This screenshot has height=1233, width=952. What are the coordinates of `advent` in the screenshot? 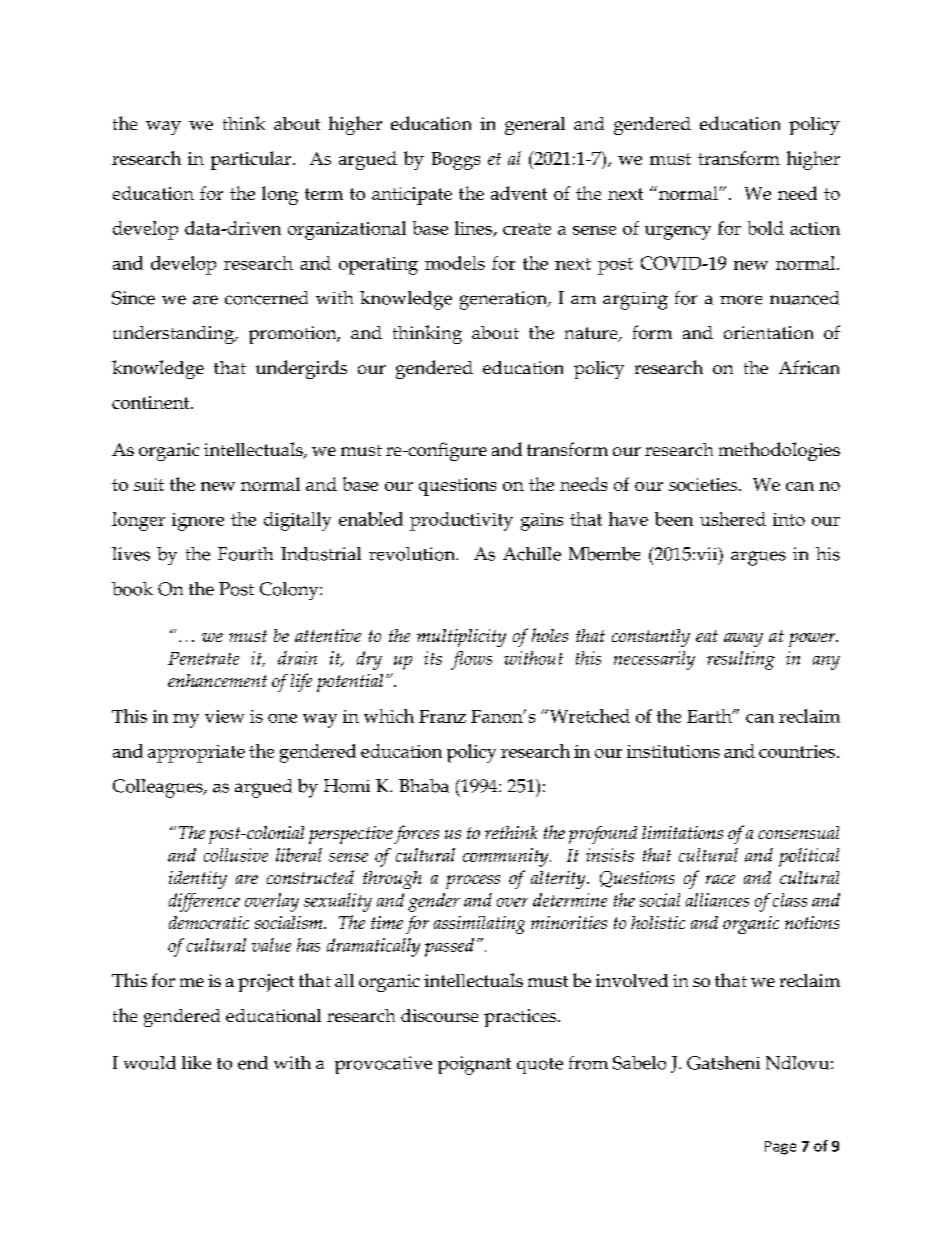 It's located at (519, 193).
